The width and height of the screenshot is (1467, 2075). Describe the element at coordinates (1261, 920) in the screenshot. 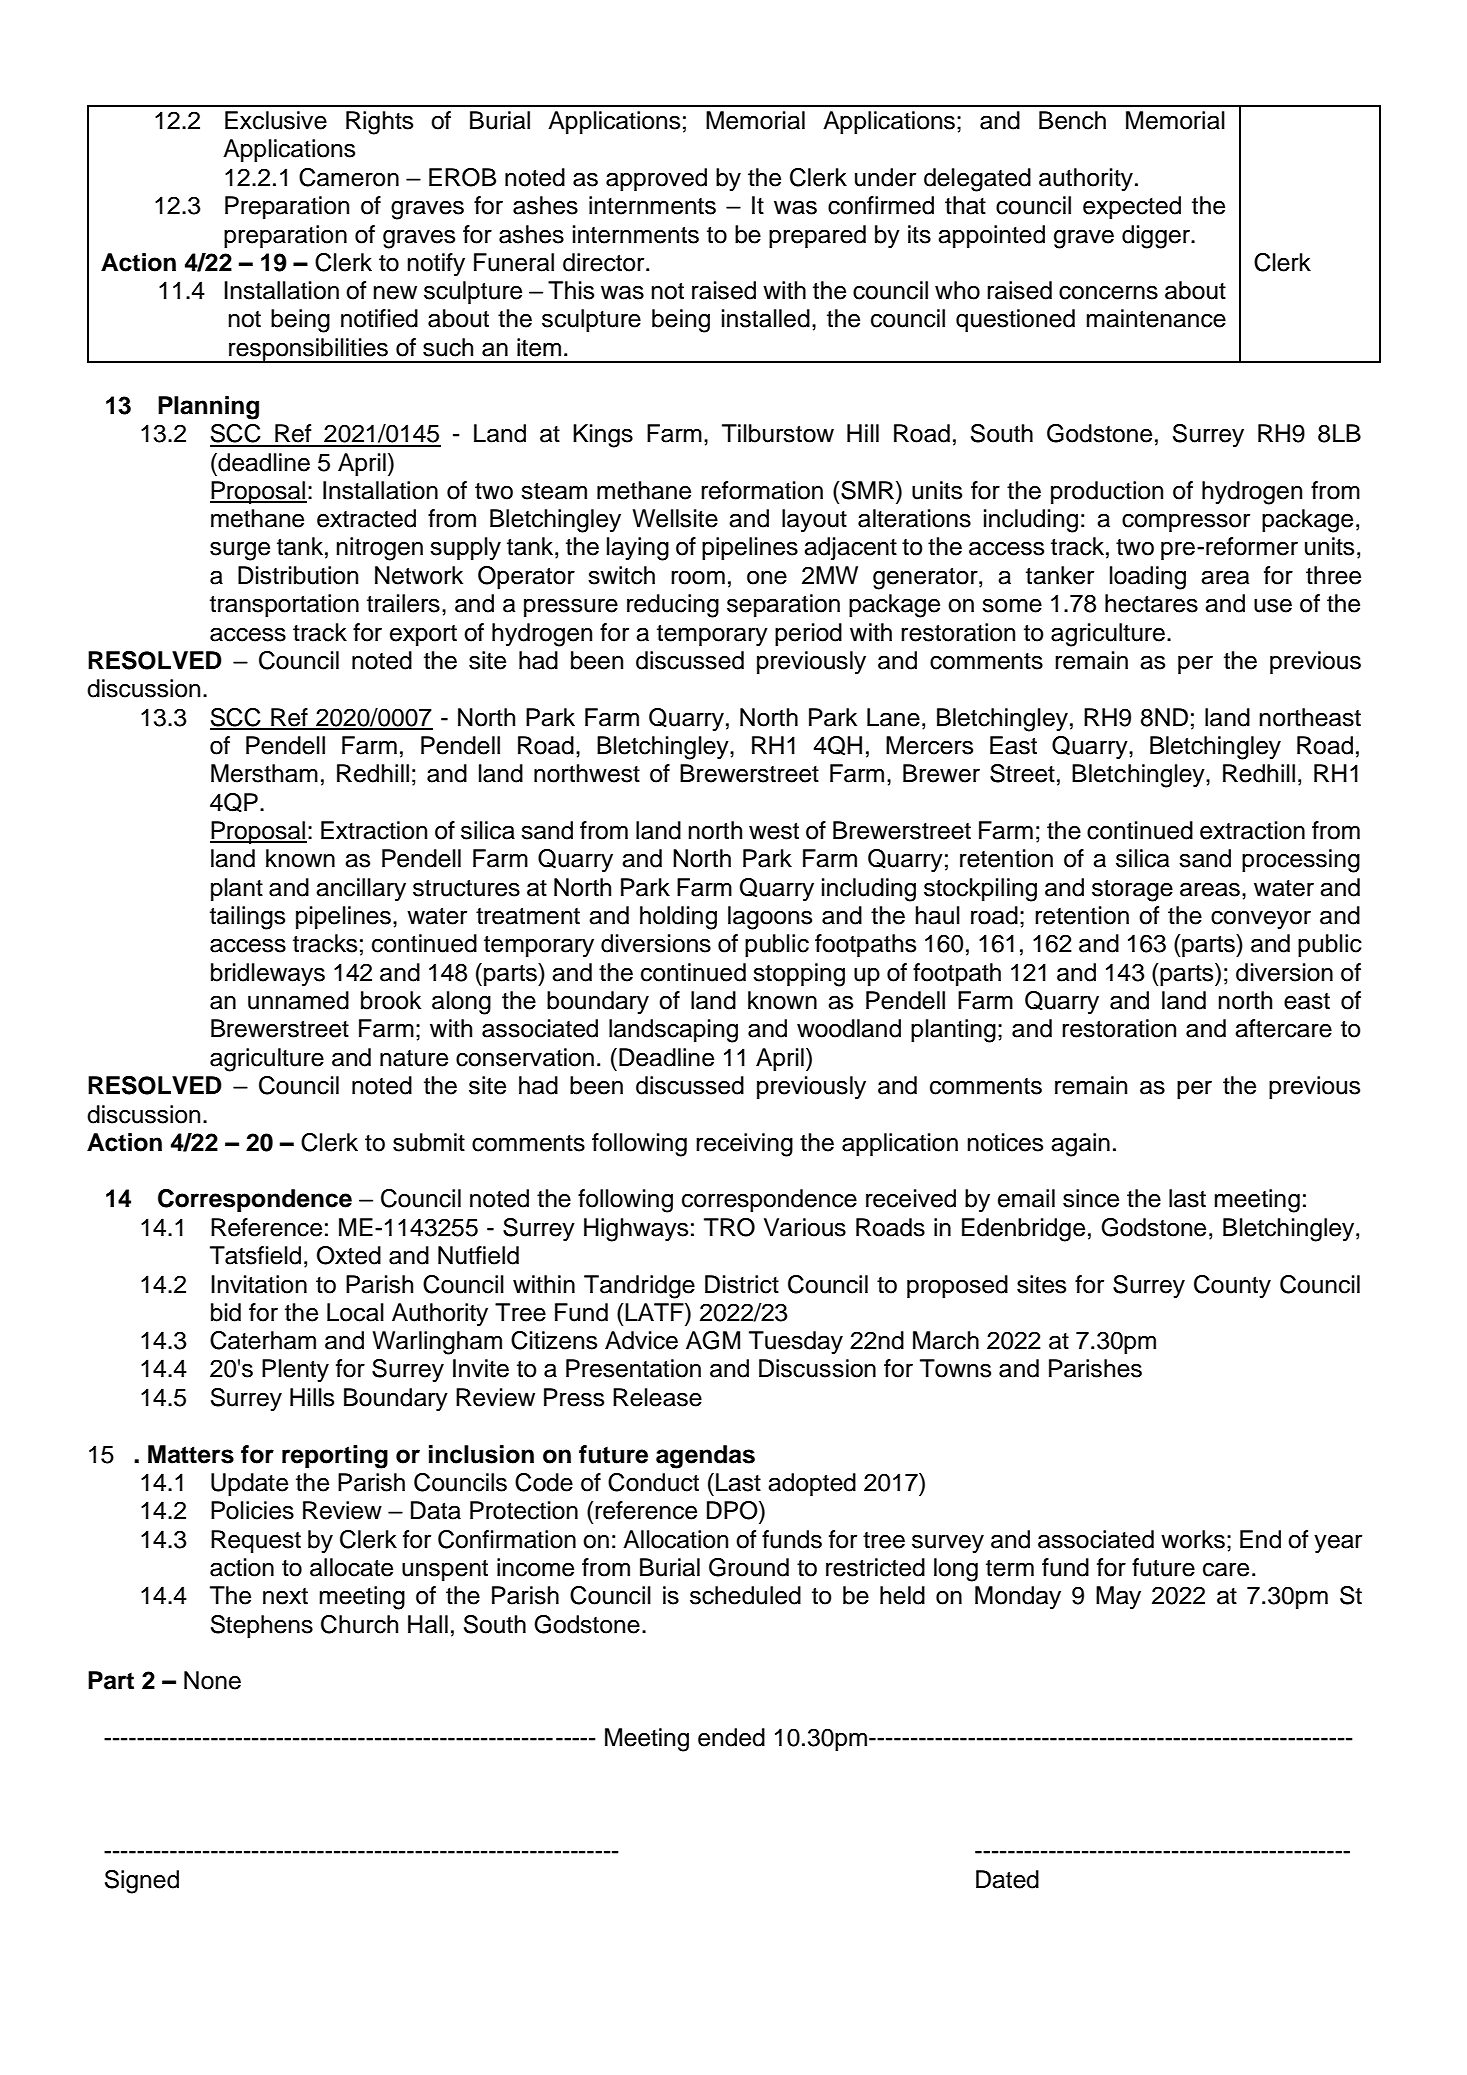

I see `conveyor` at that location.
